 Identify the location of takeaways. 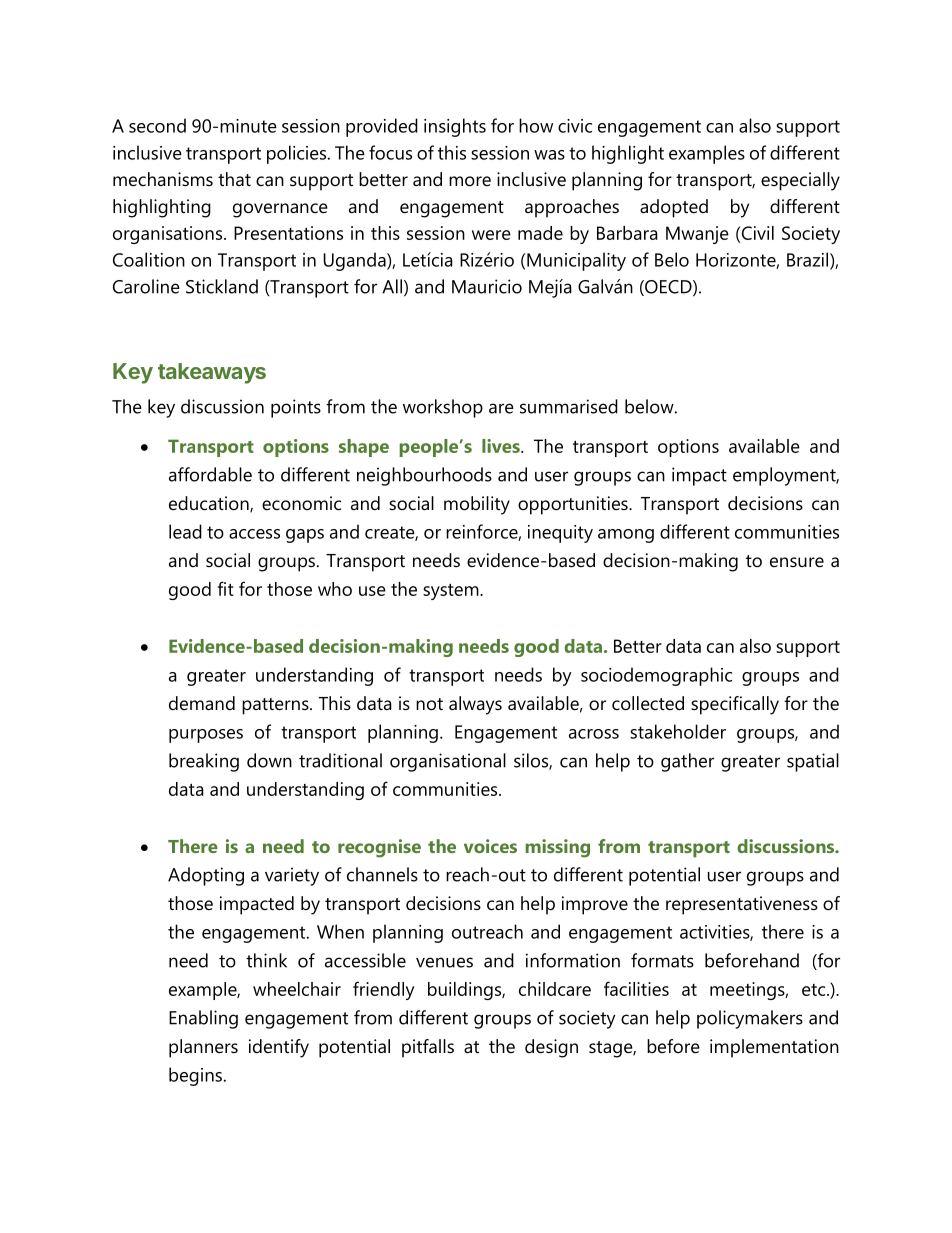
(212, 373).
